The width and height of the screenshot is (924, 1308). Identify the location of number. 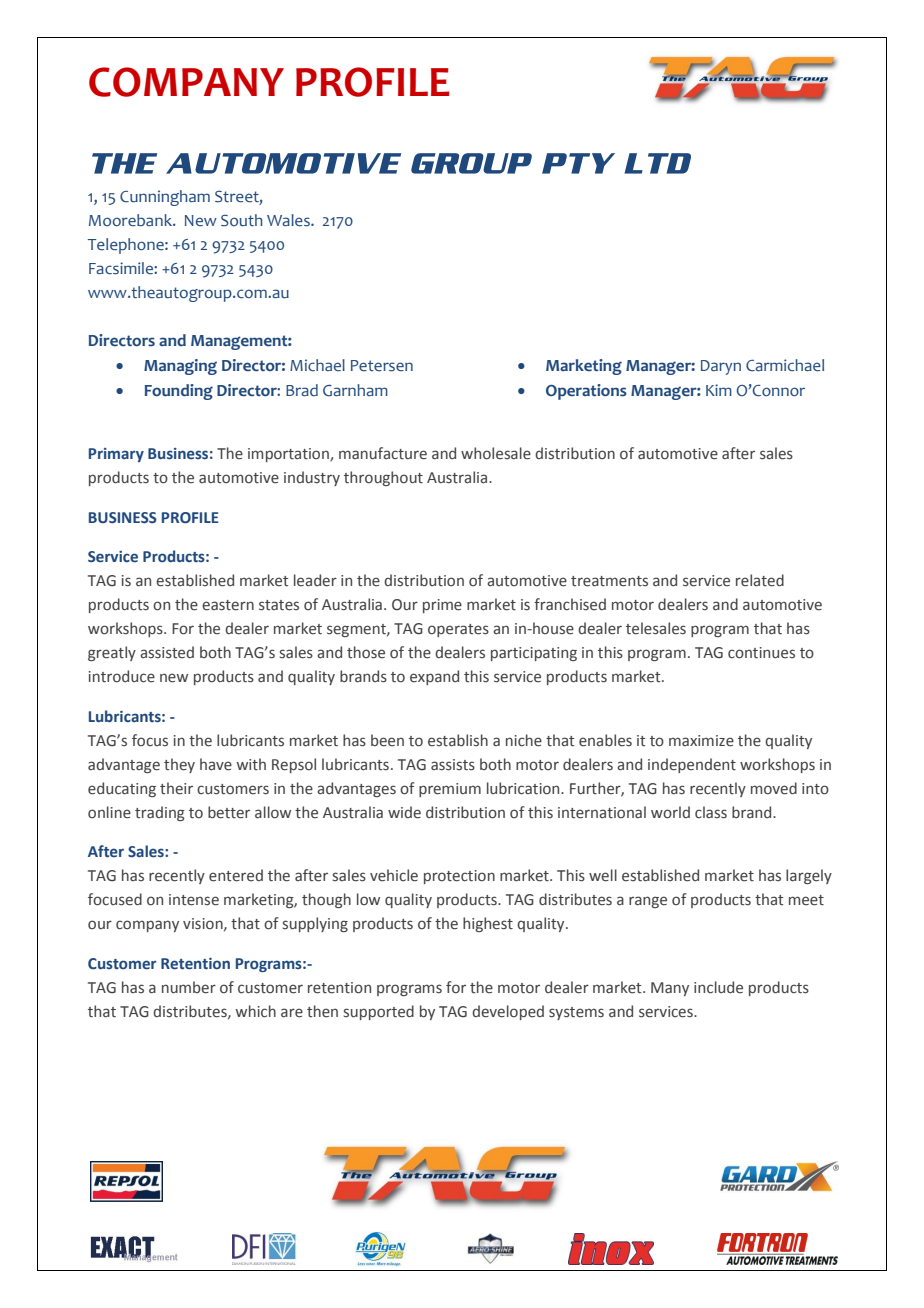
(189, 987).
